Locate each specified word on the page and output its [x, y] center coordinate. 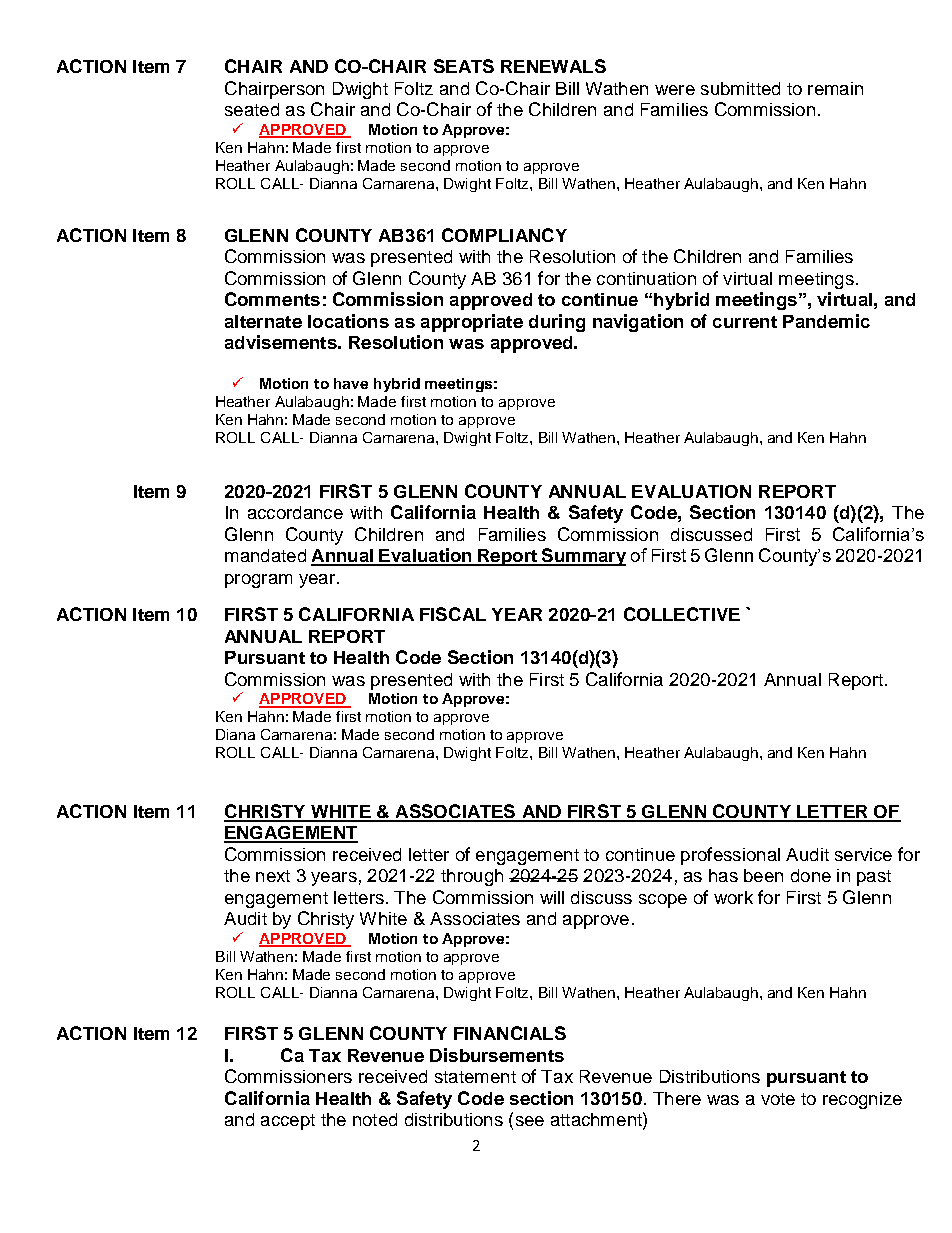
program [258, 581]
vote [778, 1099]
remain [835, 88]
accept [288, 1122]
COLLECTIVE [682, 614]
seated [252, 109]
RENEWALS [553, 66]
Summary [582, 557]
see [530, 1121]
